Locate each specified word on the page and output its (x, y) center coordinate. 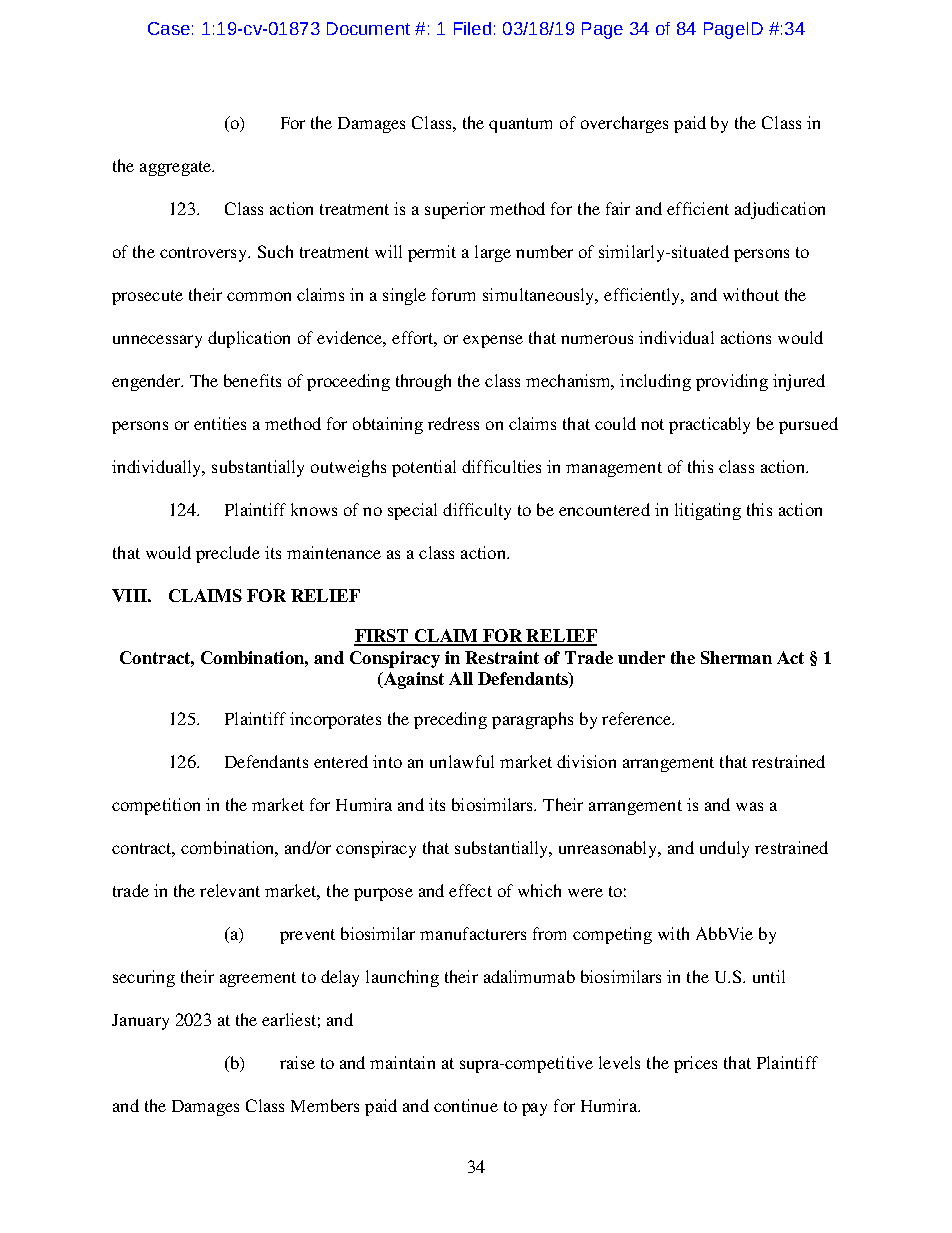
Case (169, 28)
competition (156, 806)
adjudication (780, 210)
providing (732, 382)
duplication (249, 339)
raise (297, 1062)
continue (466, 1105)
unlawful (462, 761)
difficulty (477, 511)
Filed (472, 28)
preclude (228, 554)
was (749, 806)
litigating (708, 511)
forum (453, 294)
